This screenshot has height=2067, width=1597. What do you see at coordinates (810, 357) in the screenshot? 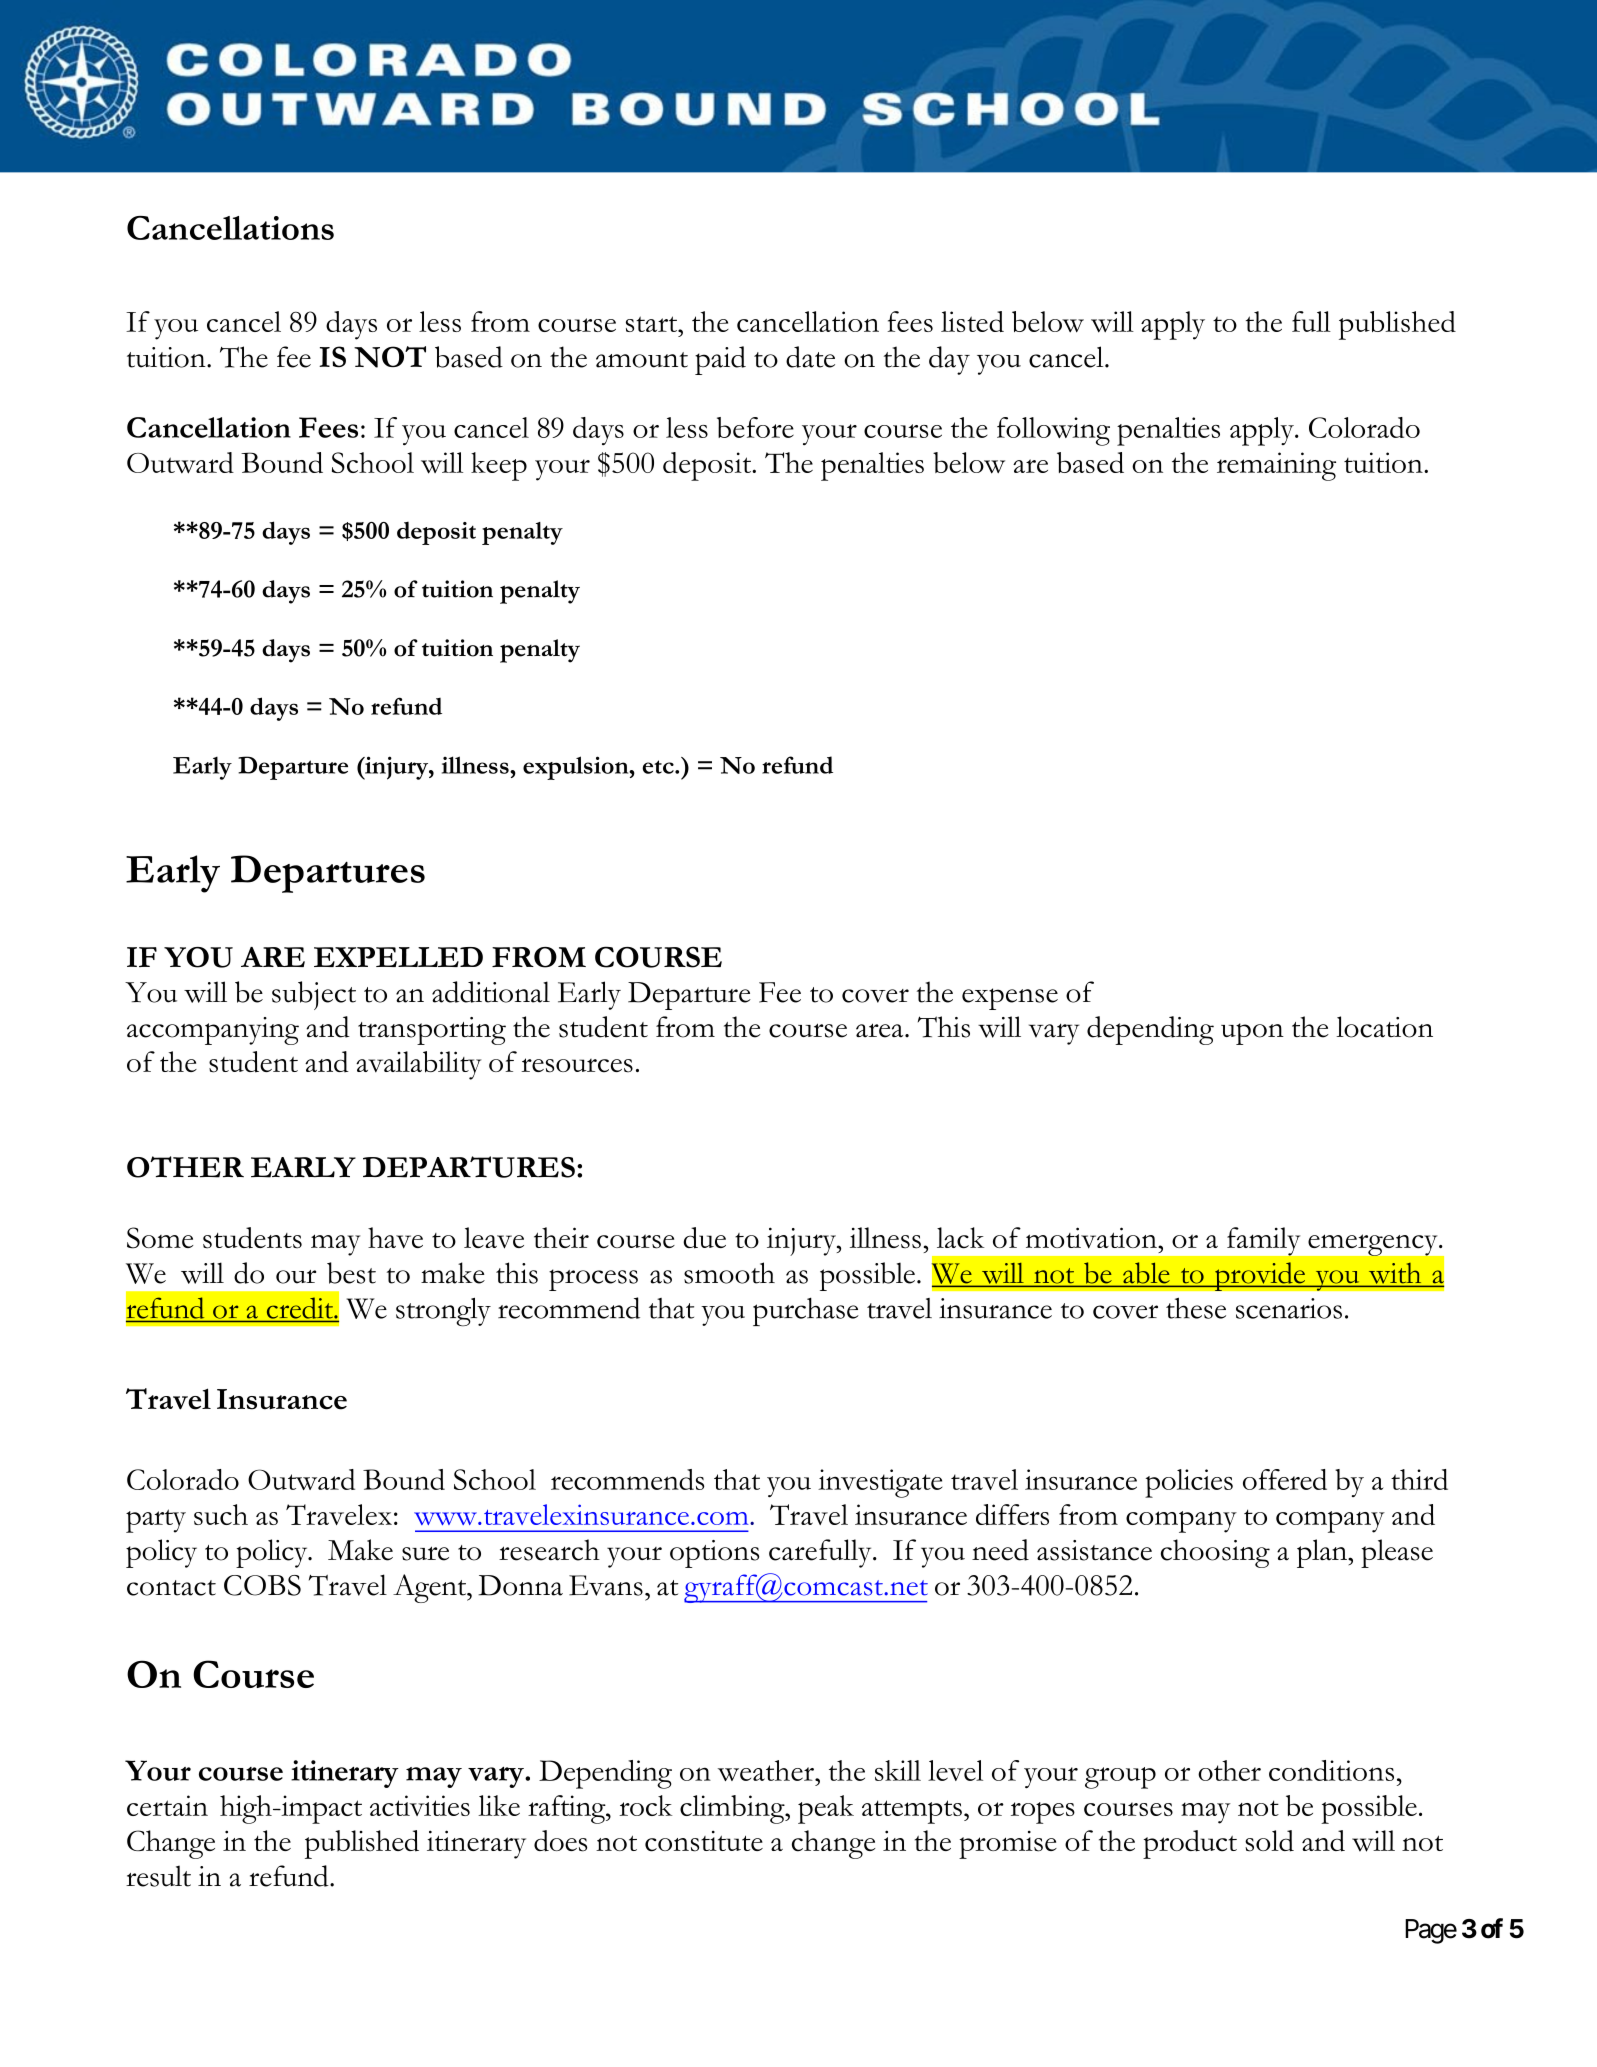
I see `date` at bounding box center [810, 357].
